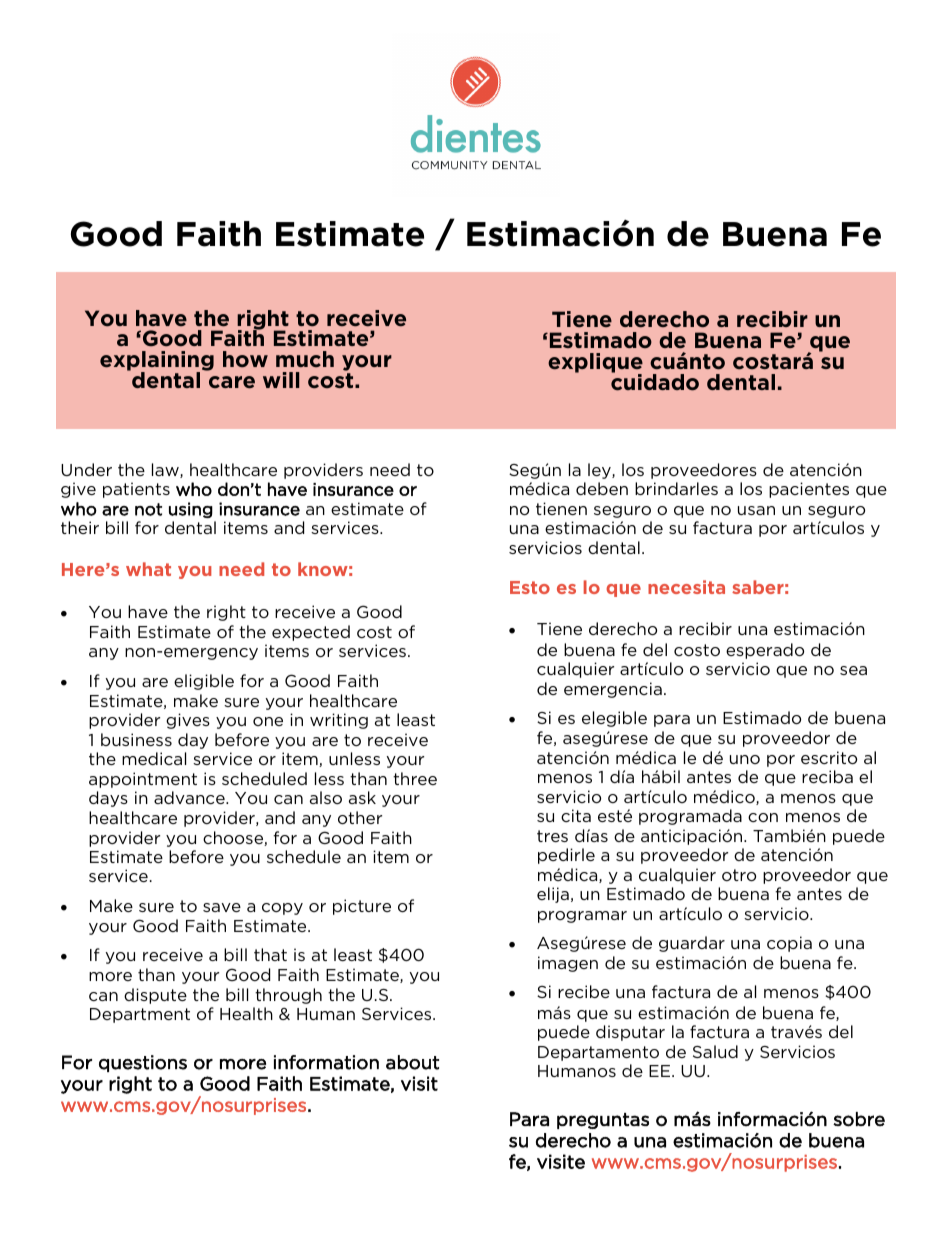 Image resolution: width=952 pixels, height=1233 pixels. I want to click on three, so click(415, 778).
